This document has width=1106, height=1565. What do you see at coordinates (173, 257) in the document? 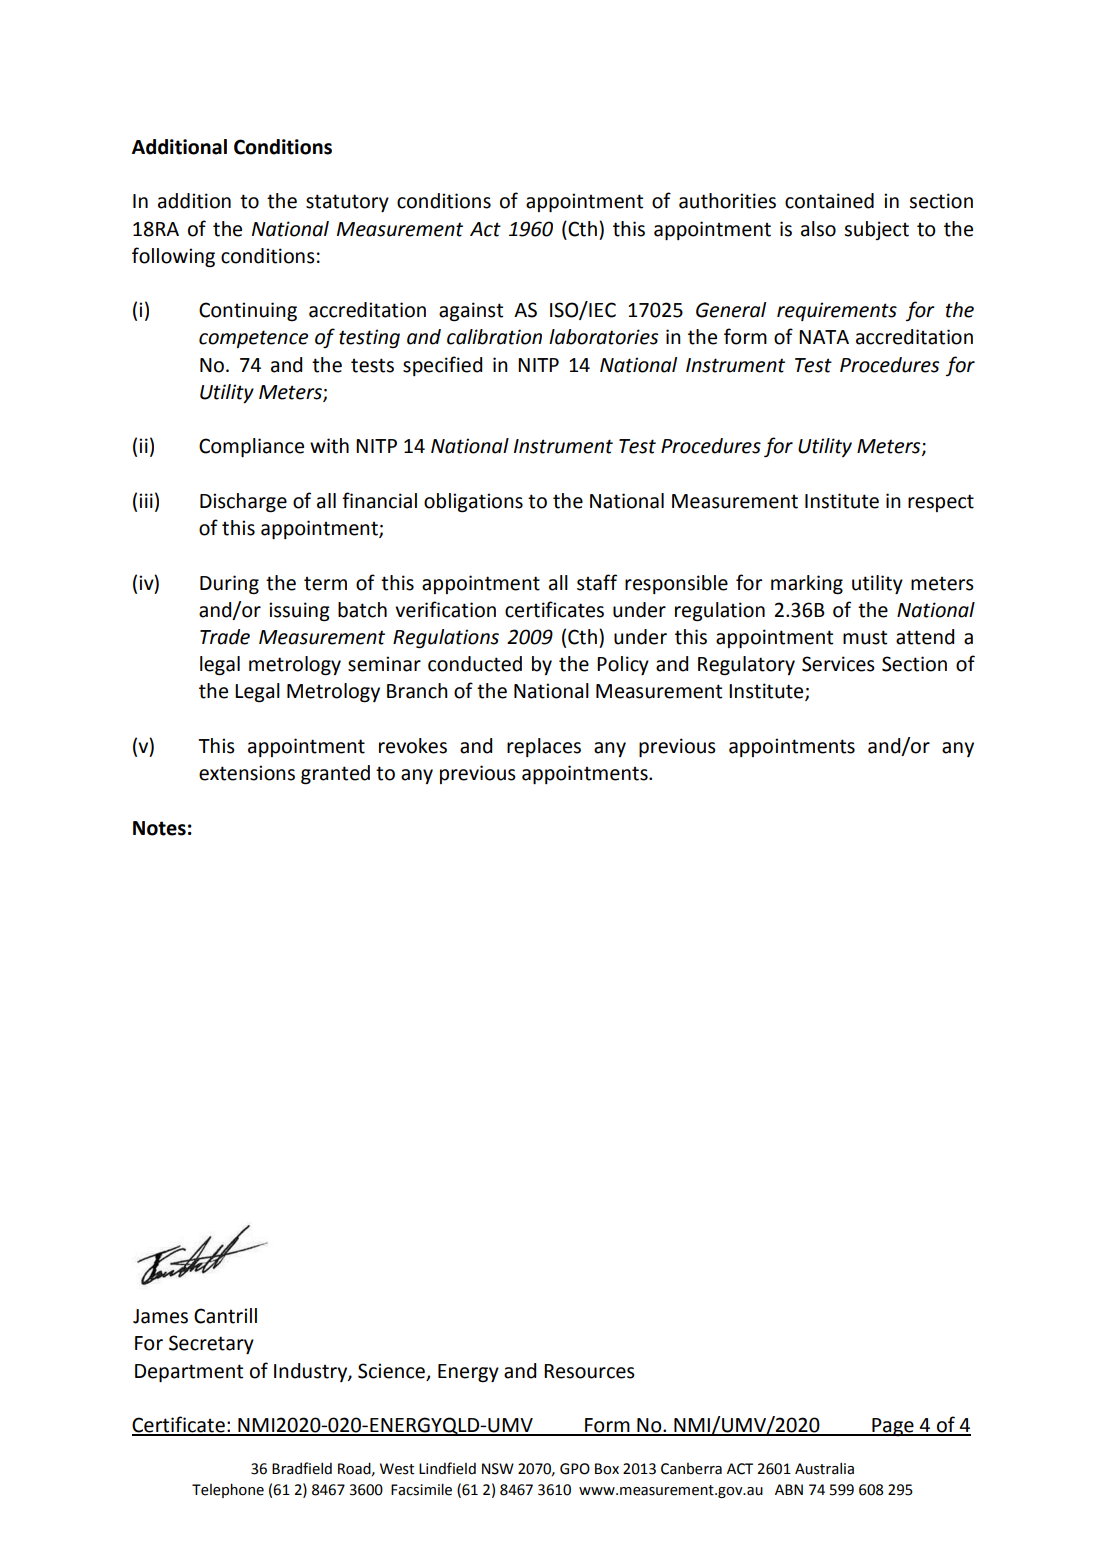
I see `following` at bounding box center [173, 257].
